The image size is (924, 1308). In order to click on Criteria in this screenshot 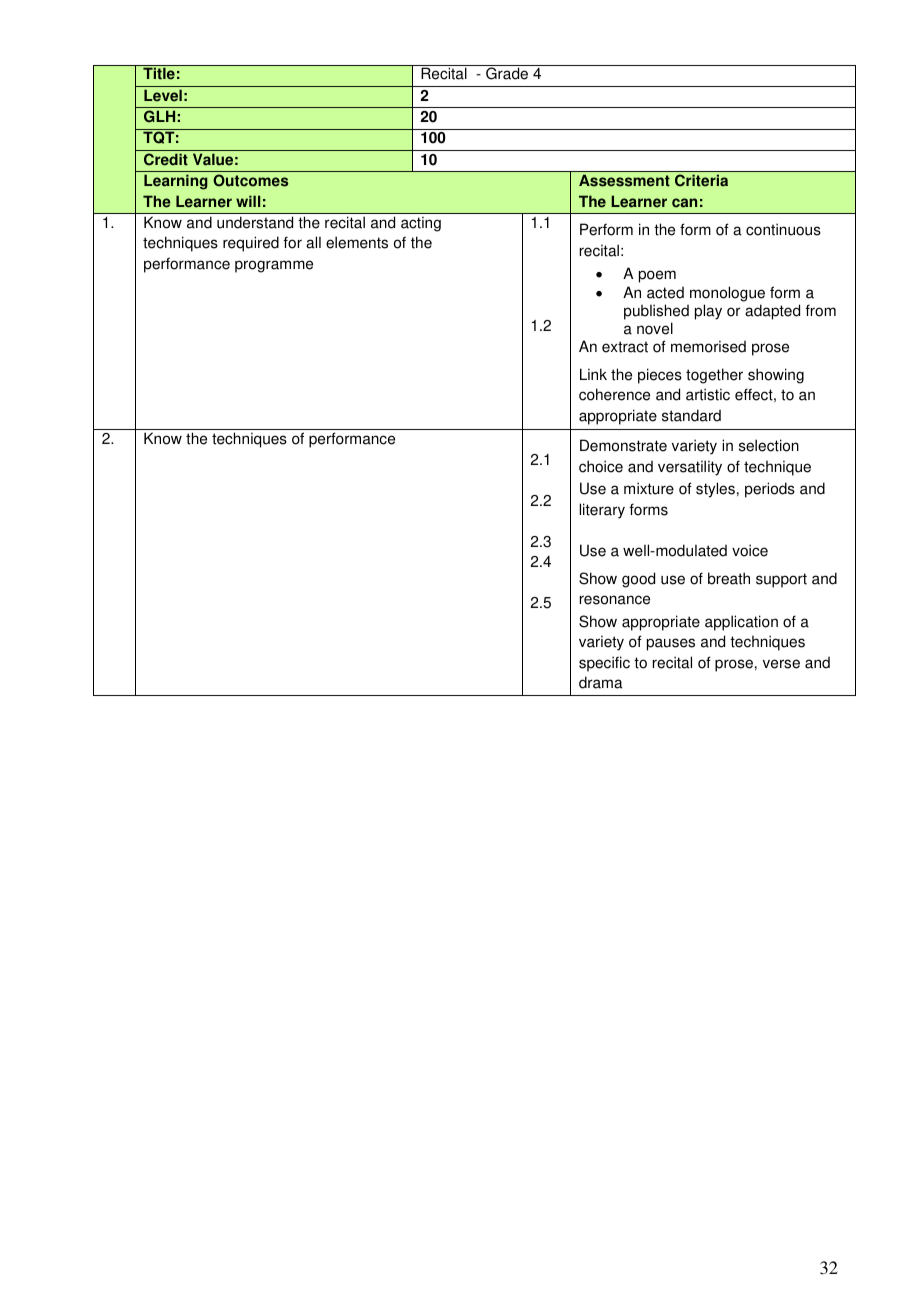, I will do `click(701, 180)`.
